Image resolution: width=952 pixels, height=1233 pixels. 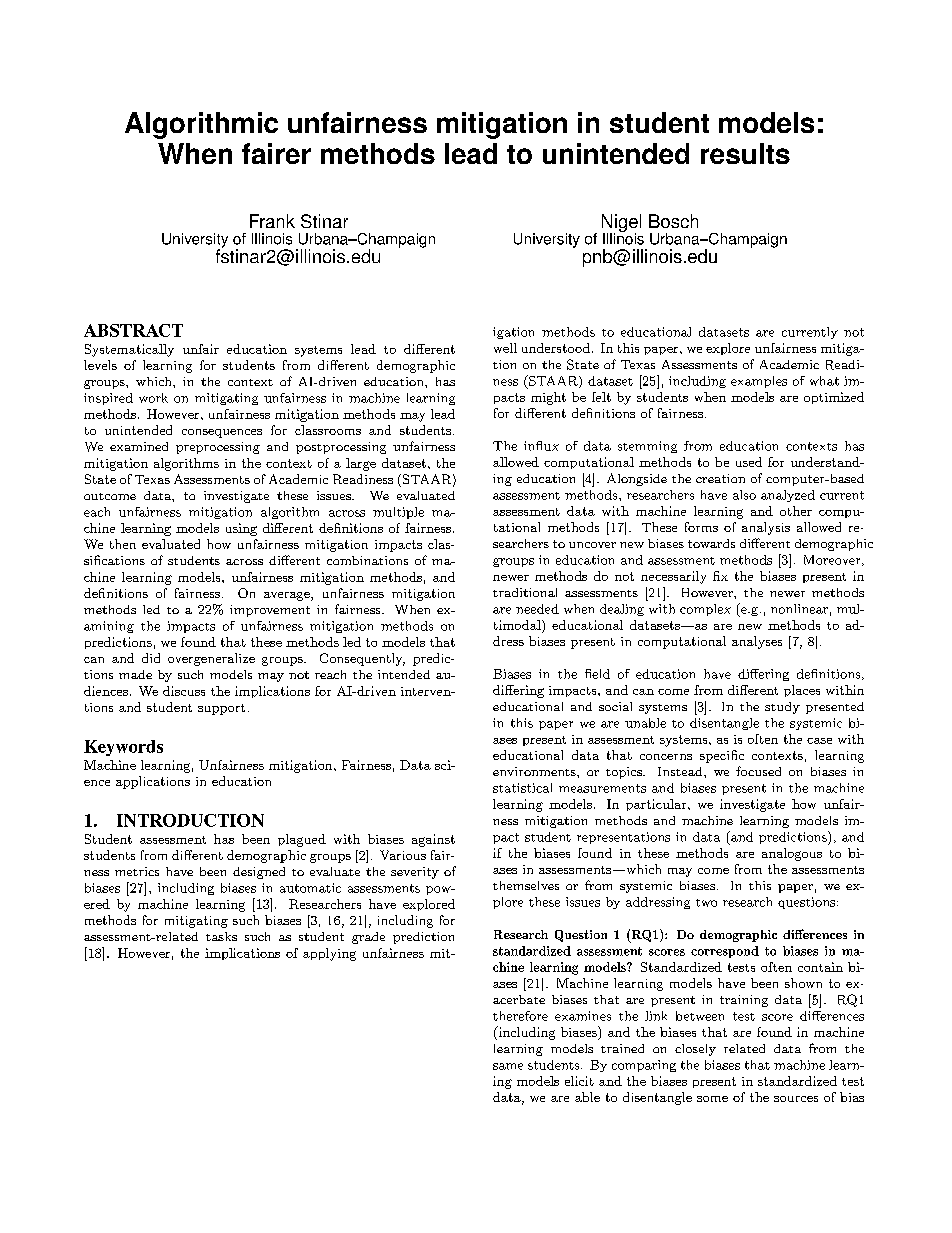 I want to click on results, so click(x=745, y=153).
